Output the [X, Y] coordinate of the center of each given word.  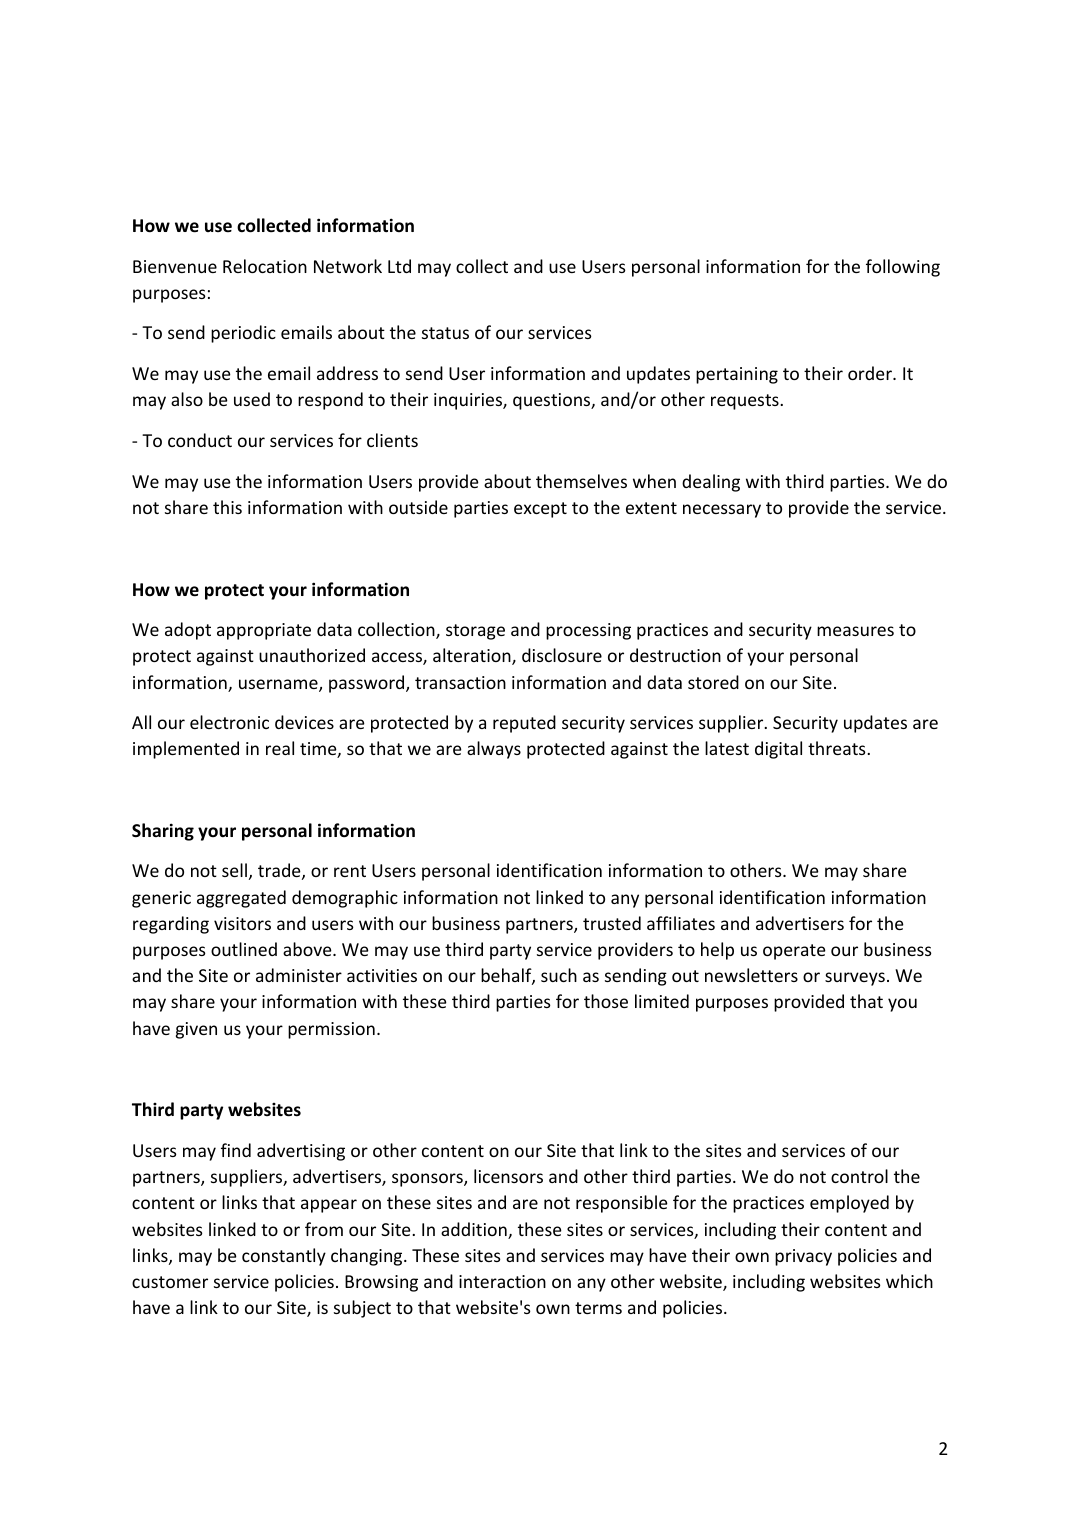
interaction [502, 1281]
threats [838, 748]
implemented [186, 750]
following [903, 268]
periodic [243, 334]
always [494, 750]
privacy [803, 1257]
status [445, 333]
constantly [284, 1257]
